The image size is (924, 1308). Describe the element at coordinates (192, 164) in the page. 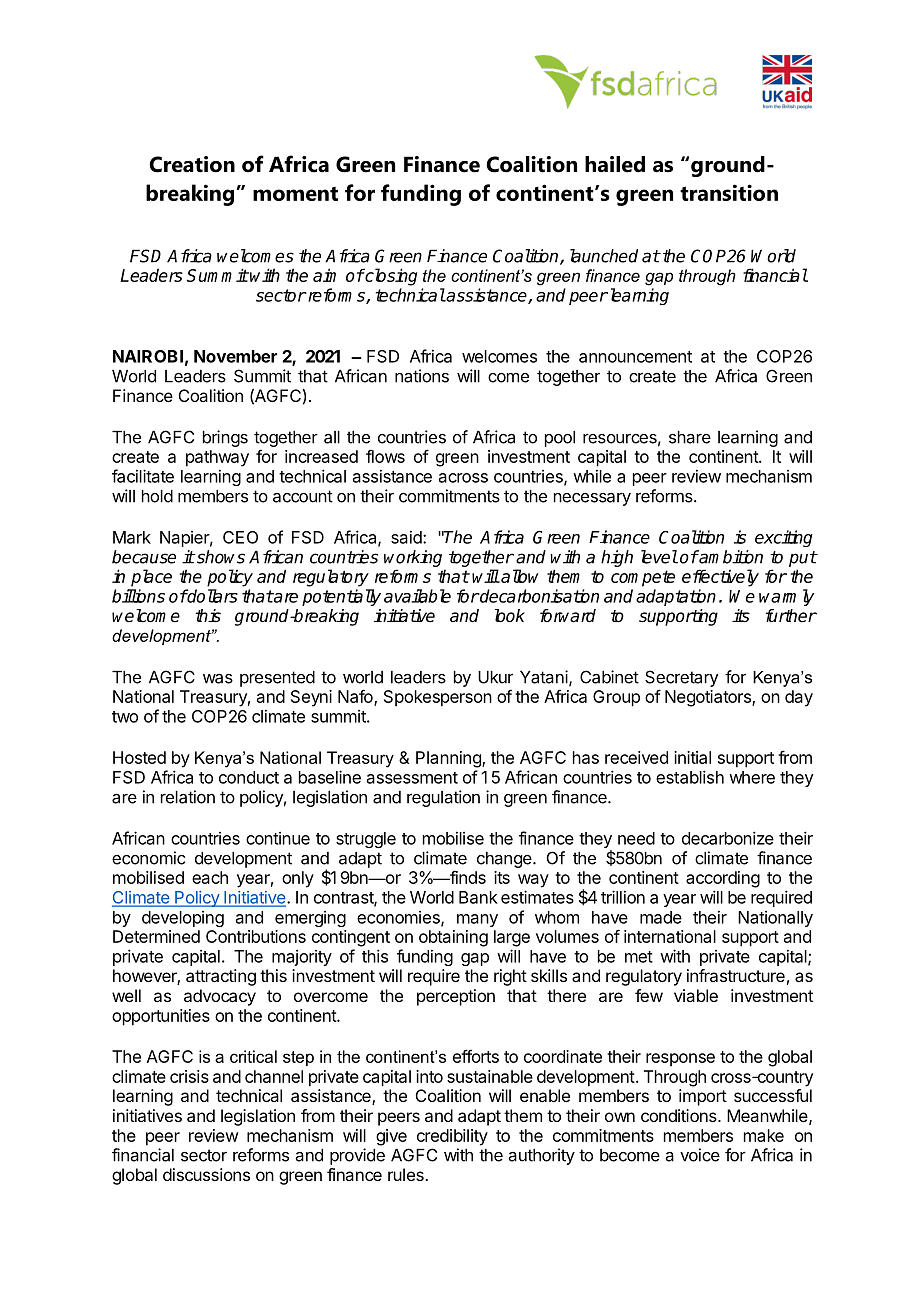

I see `Creation` at that location.
